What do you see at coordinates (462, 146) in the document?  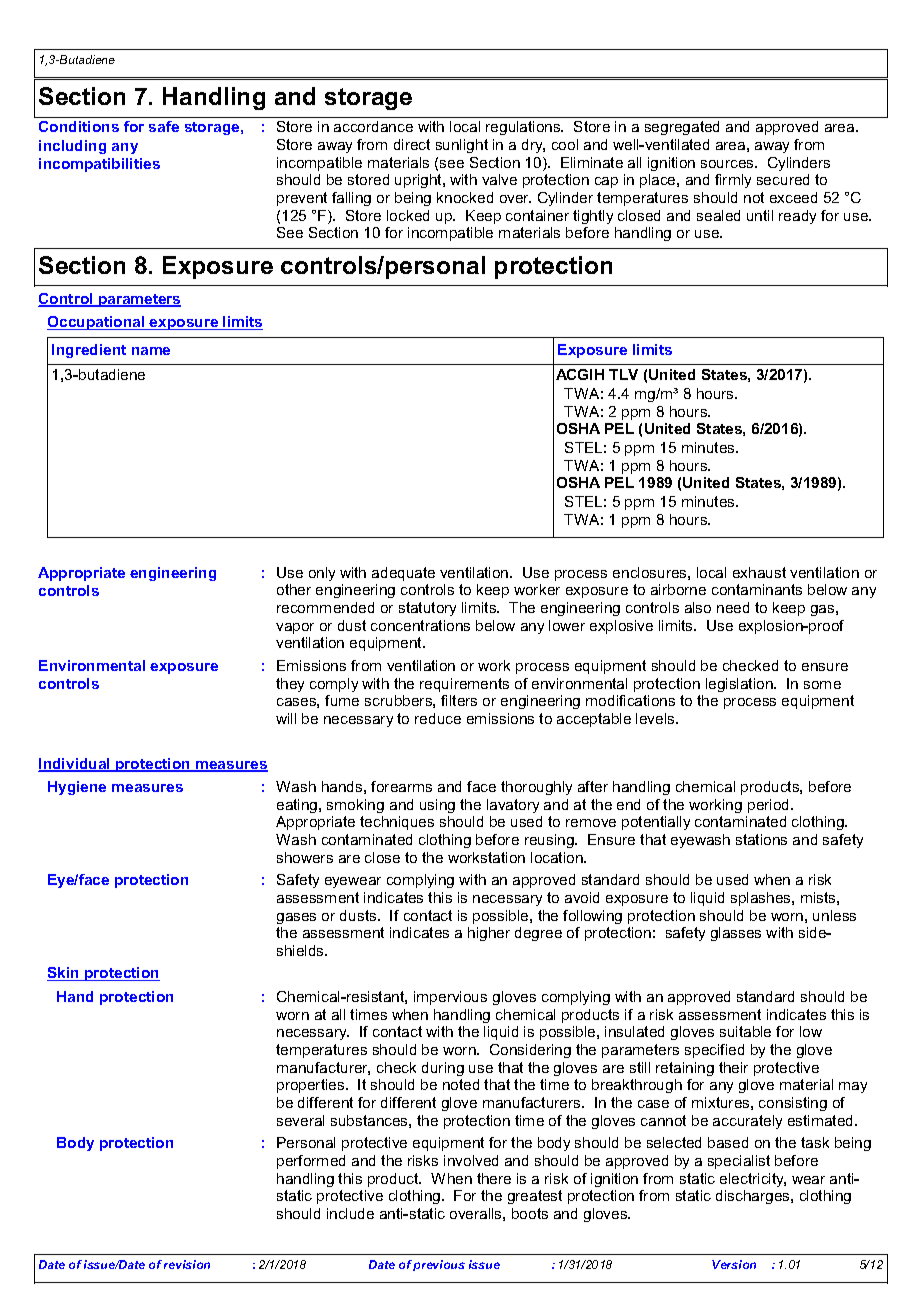 I see `sunlight` at bounding box center [462, 146].
